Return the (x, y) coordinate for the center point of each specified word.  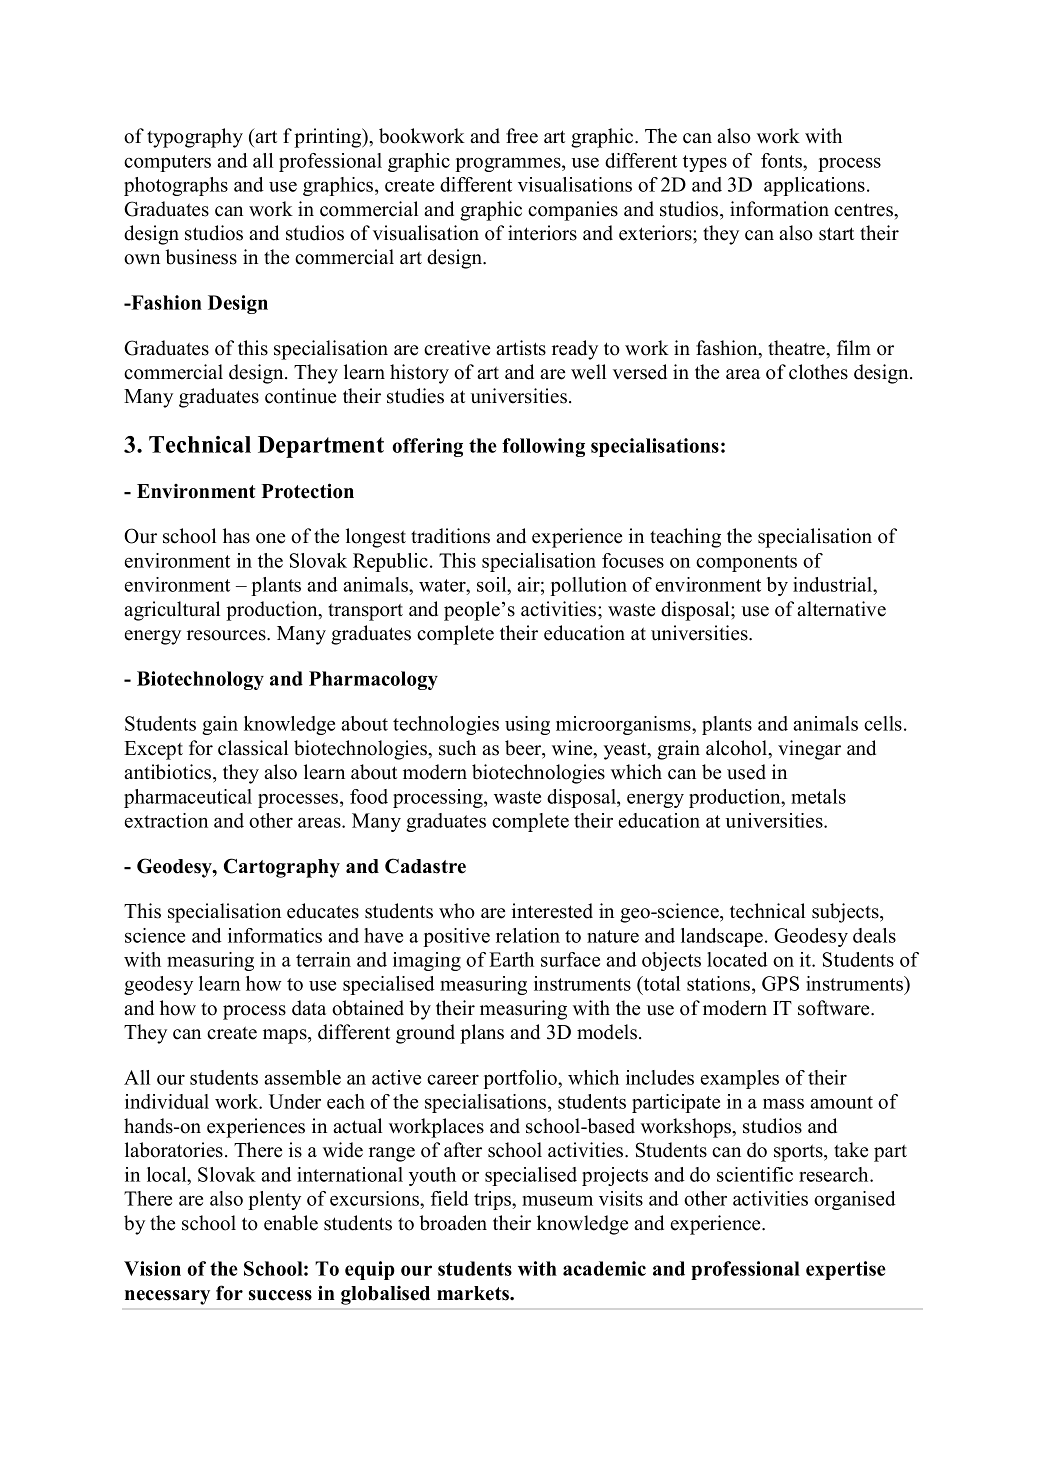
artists (521, 348)
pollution (588, 586)
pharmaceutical (188, 798)
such (457, 748)
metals (818, 796)
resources (227, 635)
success (280, 1295)
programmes (509, 165)
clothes (818, 372)
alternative (841, 609)
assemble (302, 1077)
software (835, 1008)
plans (482, 1034)
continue (300, 396)
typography (195, 138)
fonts (783, 160)
